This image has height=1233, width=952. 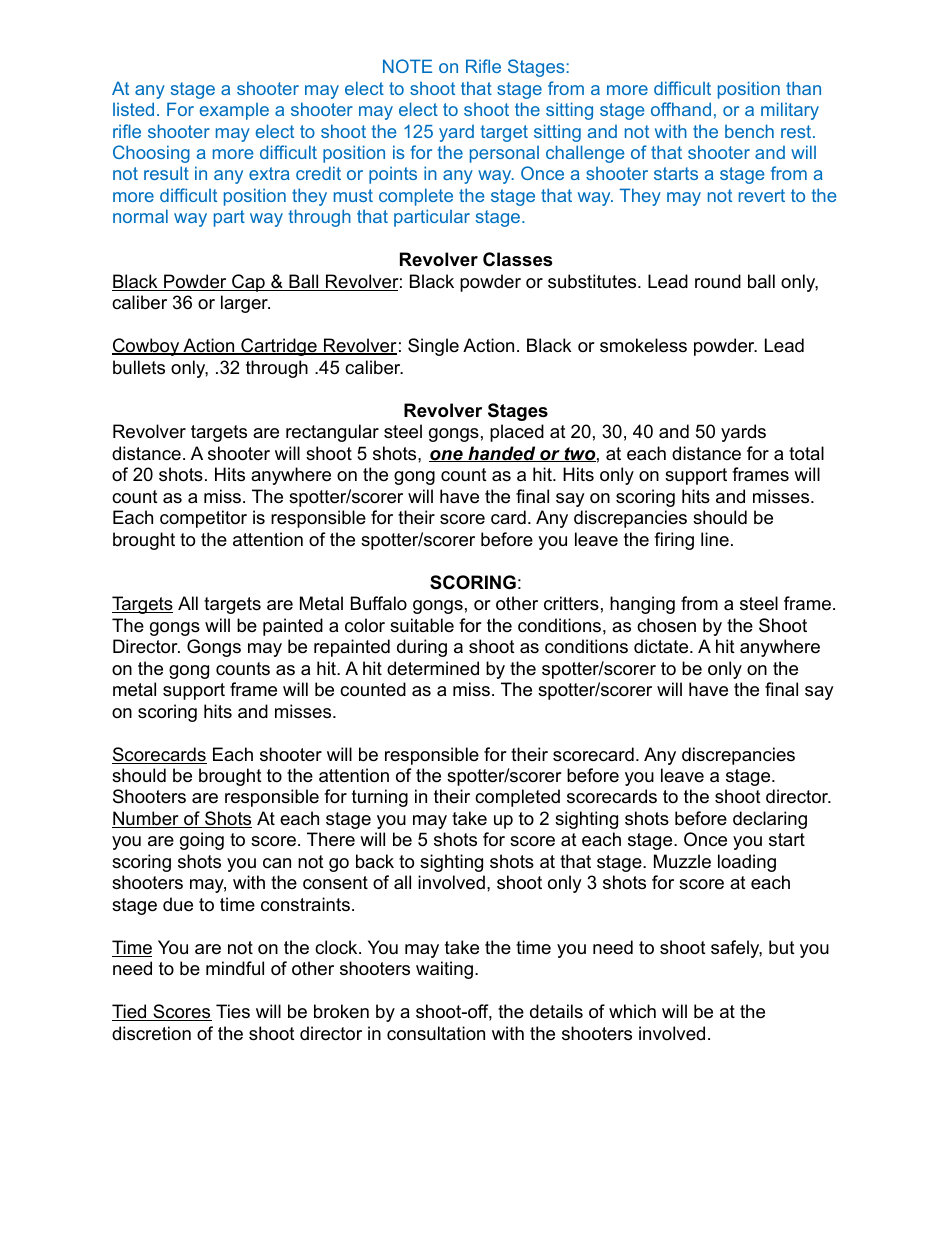 I want to click on declaring, so click(x=770, y=820).
